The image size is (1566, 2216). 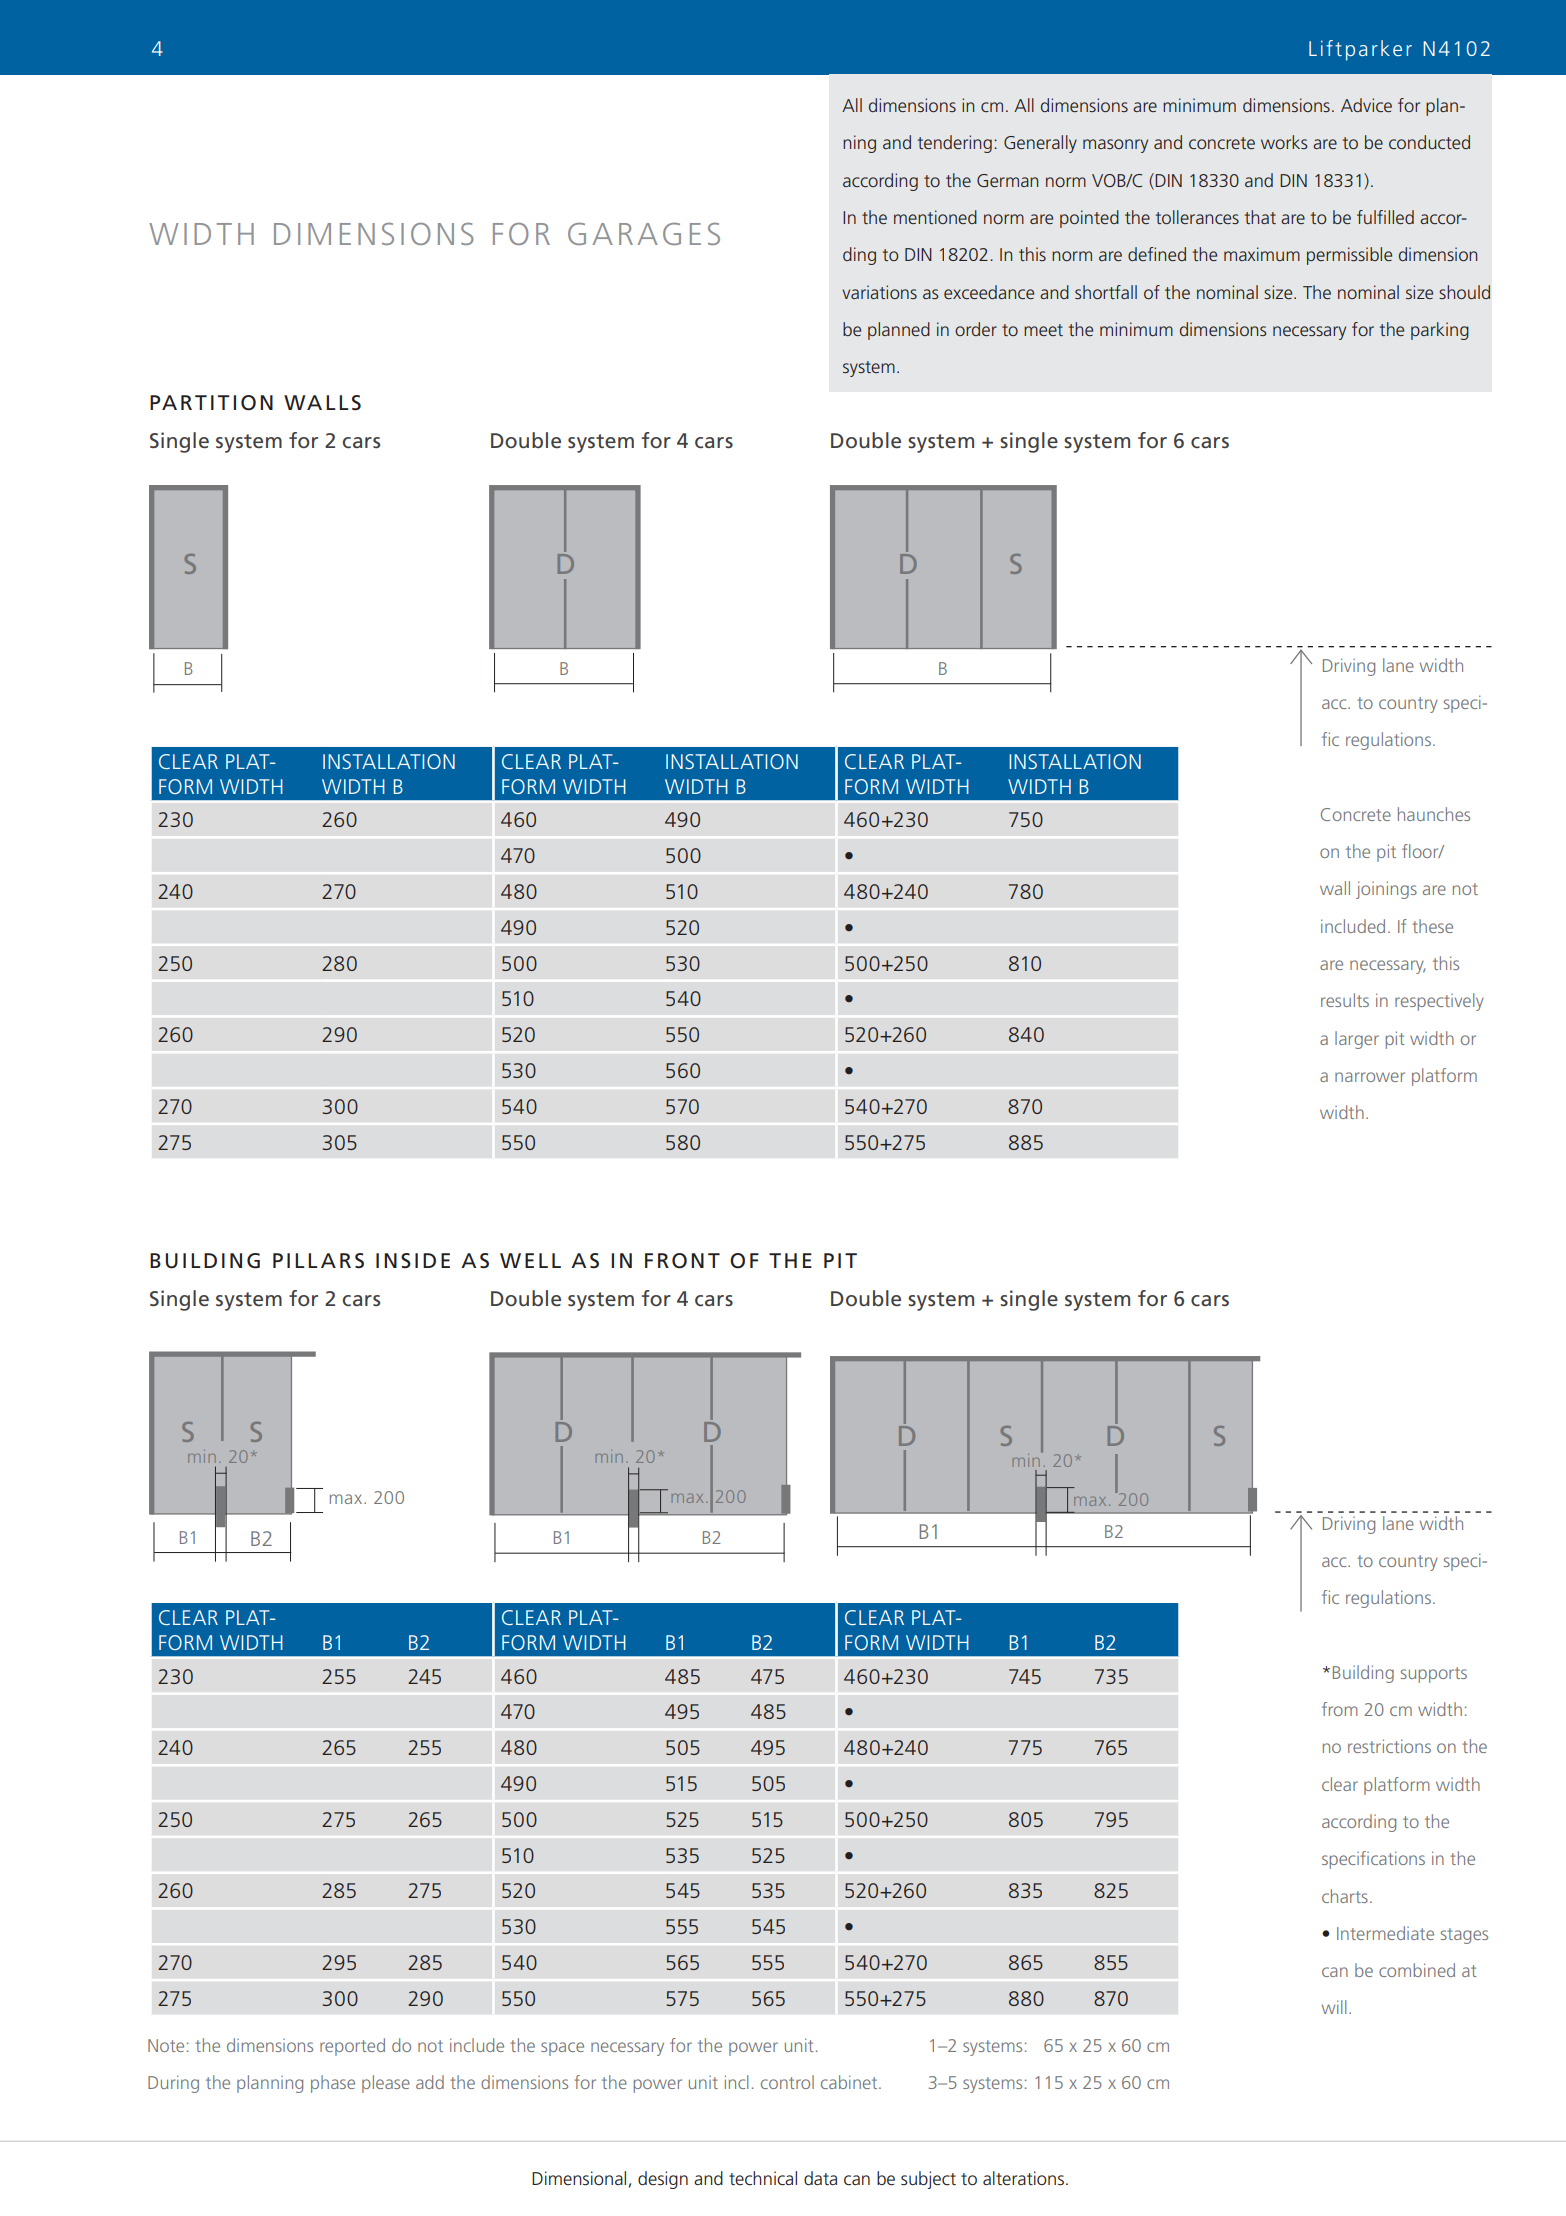 I want to click on will, so click(x=1334, y=2007).
